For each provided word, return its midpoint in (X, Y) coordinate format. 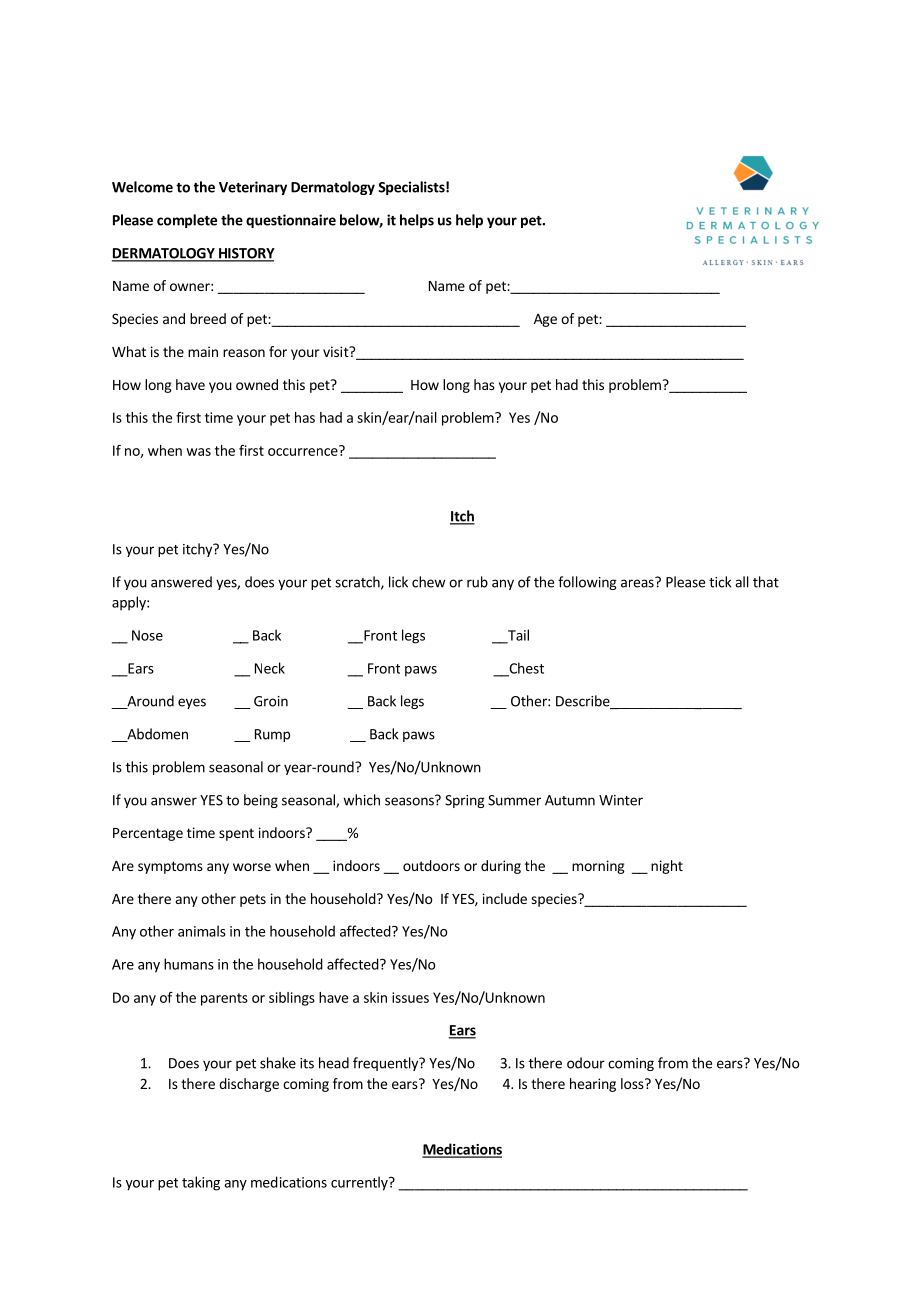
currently (360, 1183)
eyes (192, 703)
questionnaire (291, 221)
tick (720, 582)
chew (428, 582)
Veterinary (253, 188)
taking (201, 1183)
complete (187, 221)
